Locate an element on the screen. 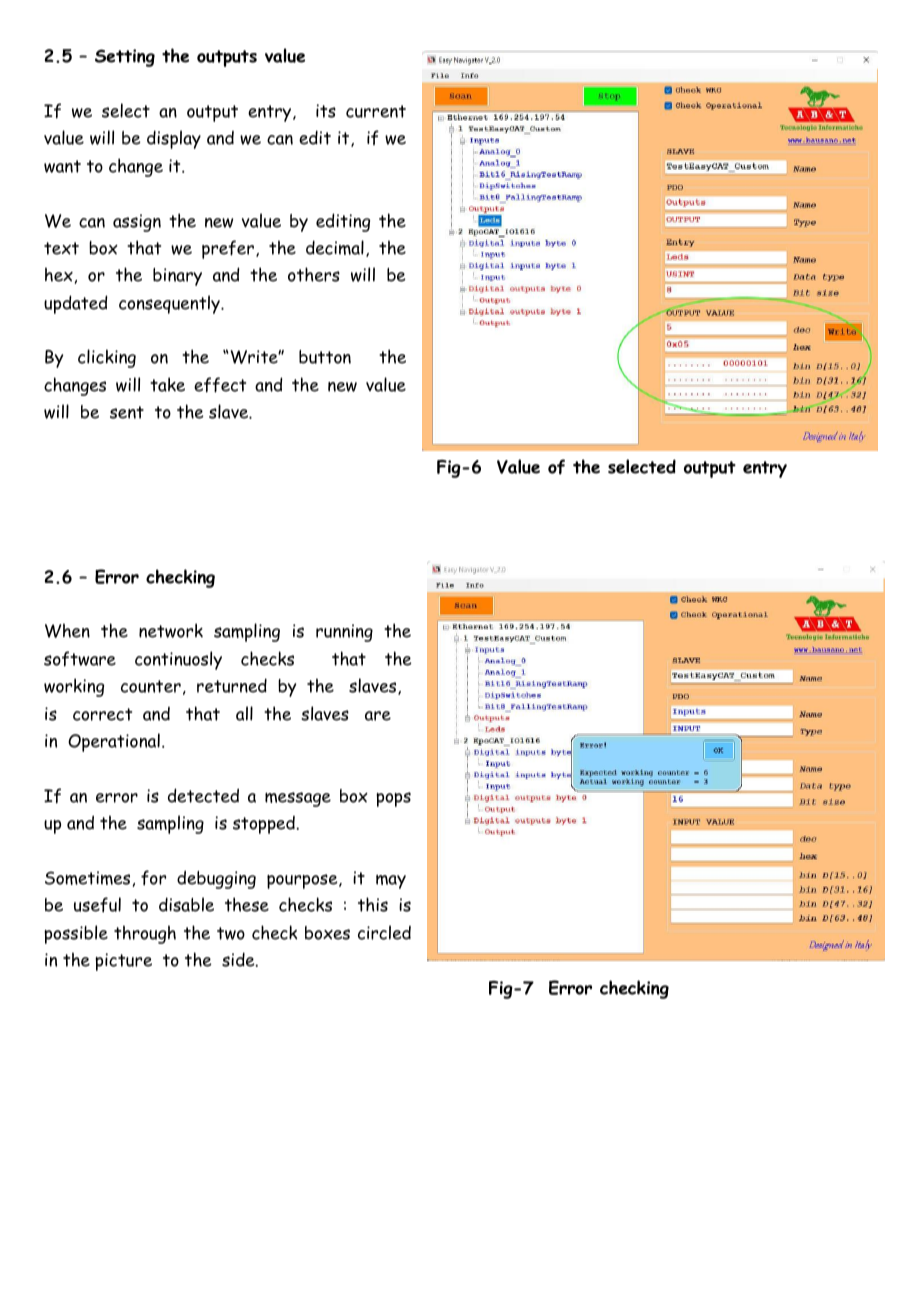 The image size is (924, 1308). Setting is located at coordinates (125, 58).
